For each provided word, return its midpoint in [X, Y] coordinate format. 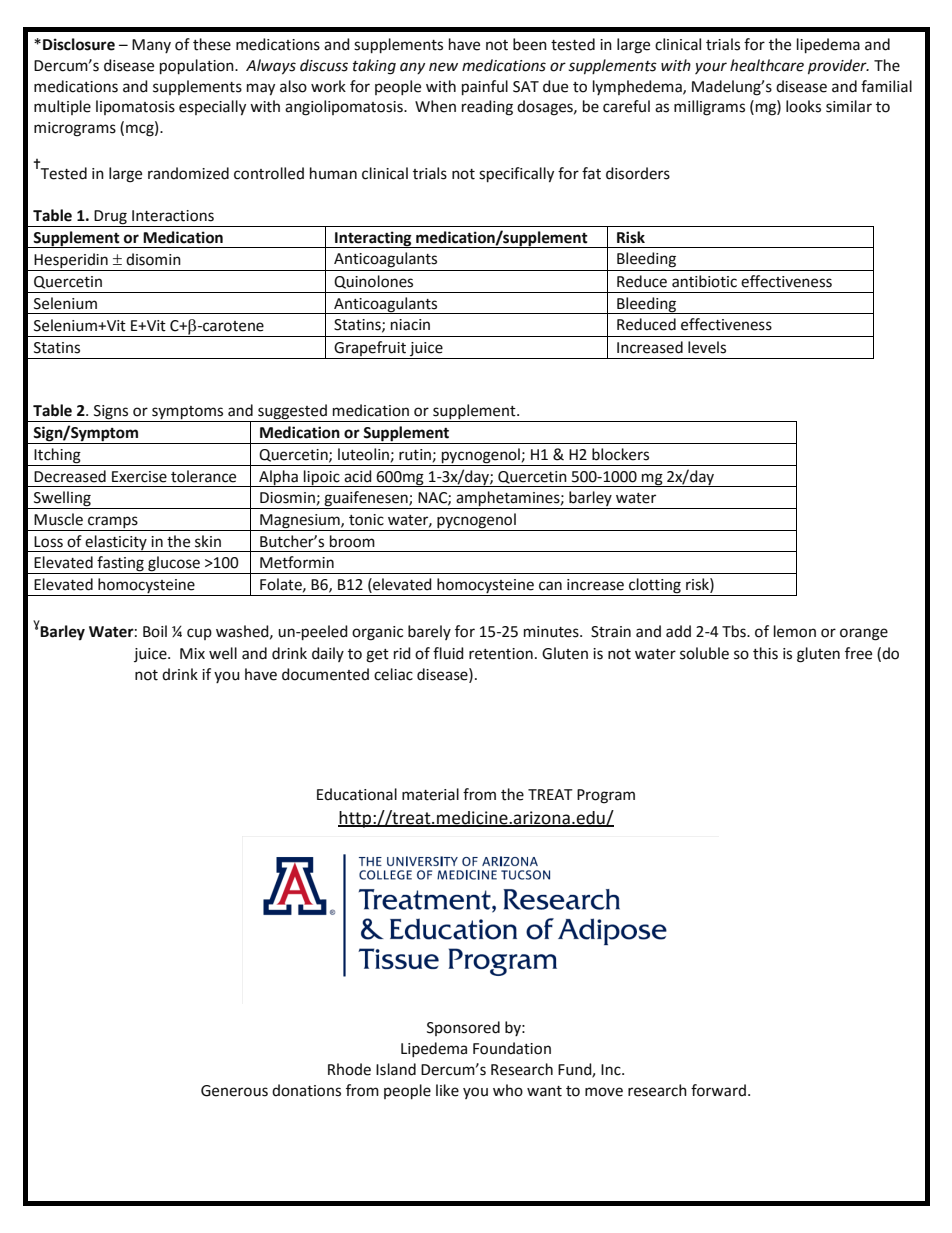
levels [707, 347]
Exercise [139, 477]
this [765, 653]
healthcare [767, 65]
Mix [192, 653]
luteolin [363, 454]
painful [485, 87]
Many [151, 46]
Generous [234, 1091]
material [430, 794]
